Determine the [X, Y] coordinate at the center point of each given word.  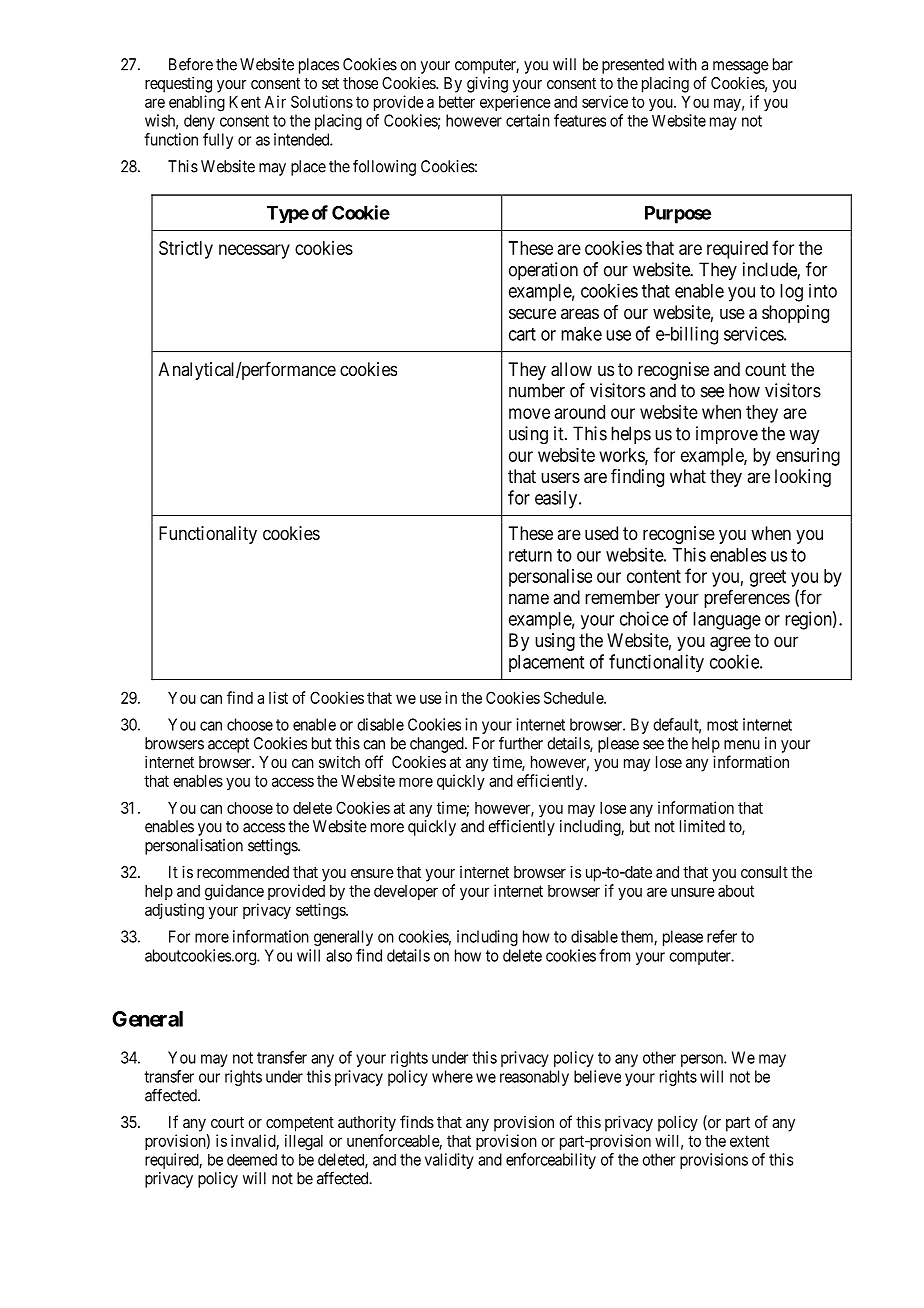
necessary [254, 251]
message [741, 67]
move [529, 413]
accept [228, 745]
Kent [245, 102]
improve [727, 435]
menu [742, 745]
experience [515, 103]
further [521, 743]
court [227, 1122]
